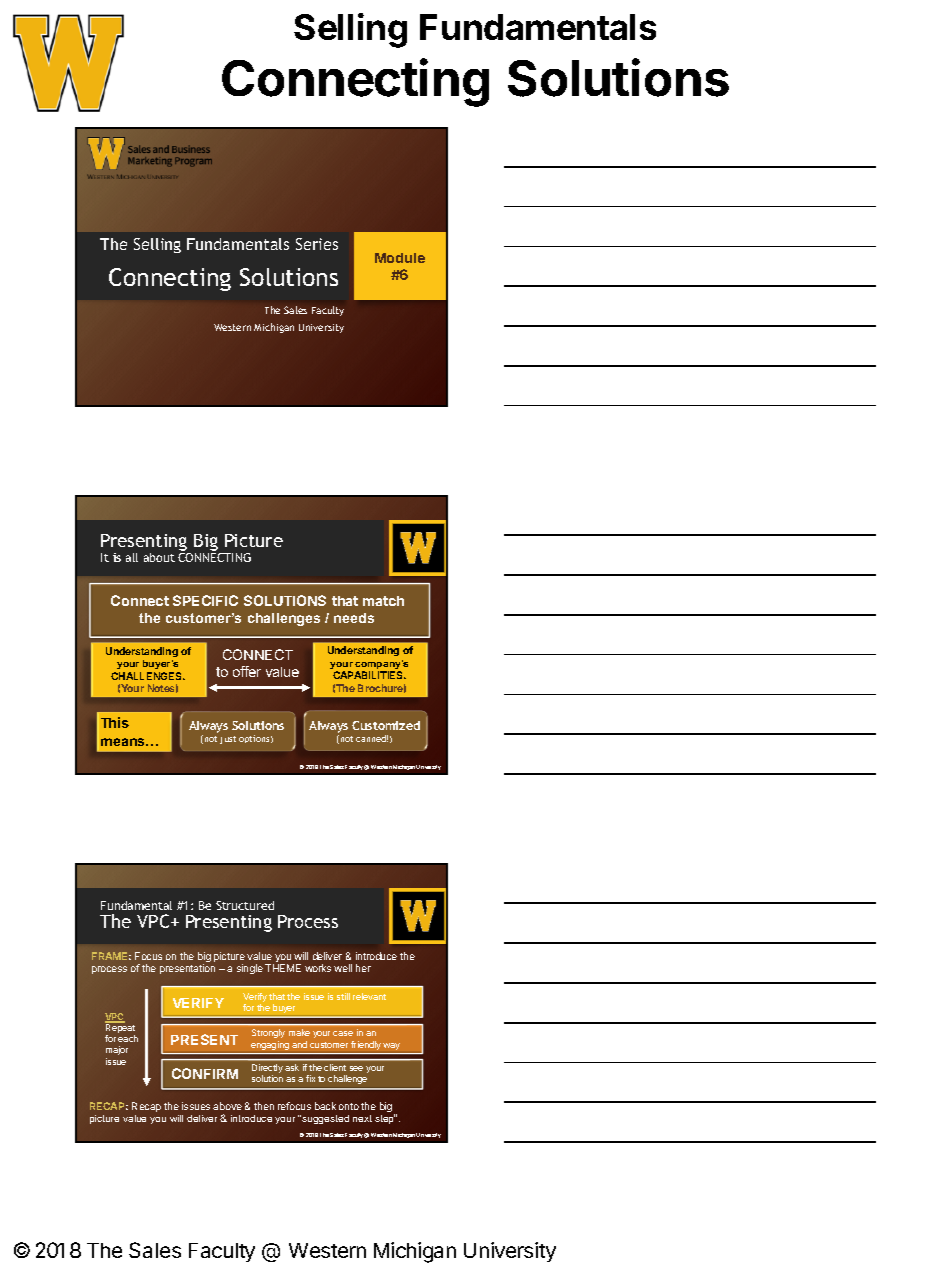 The height and width of the image is (1270, 952). Describe the element at coordinates (317, 244) in the image. I see `Series` at that location.
